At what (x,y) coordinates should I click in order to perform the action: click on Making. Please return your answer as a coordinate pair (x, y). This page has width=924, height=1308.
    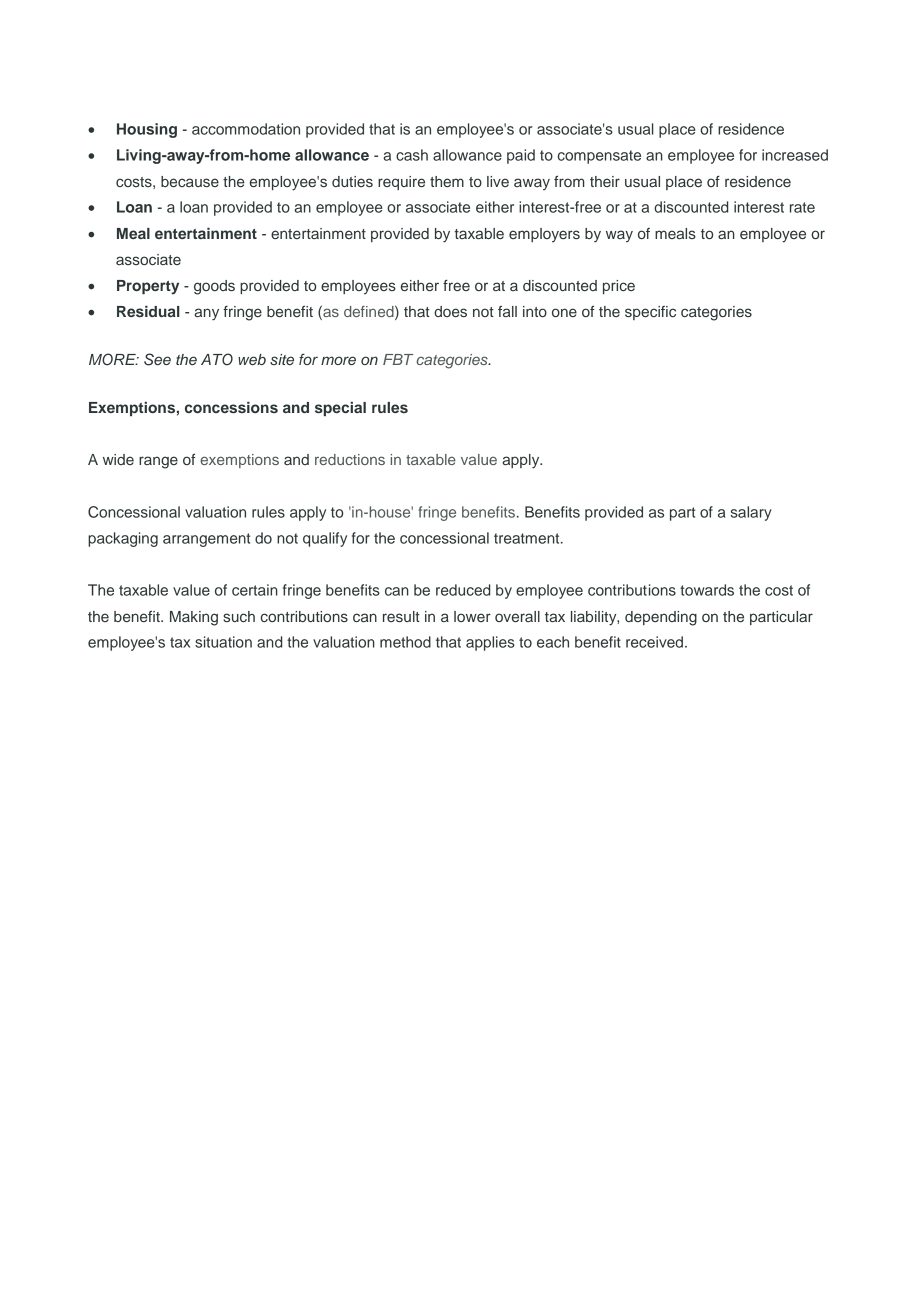
    Looking at the image, I should click on (194, 618).
